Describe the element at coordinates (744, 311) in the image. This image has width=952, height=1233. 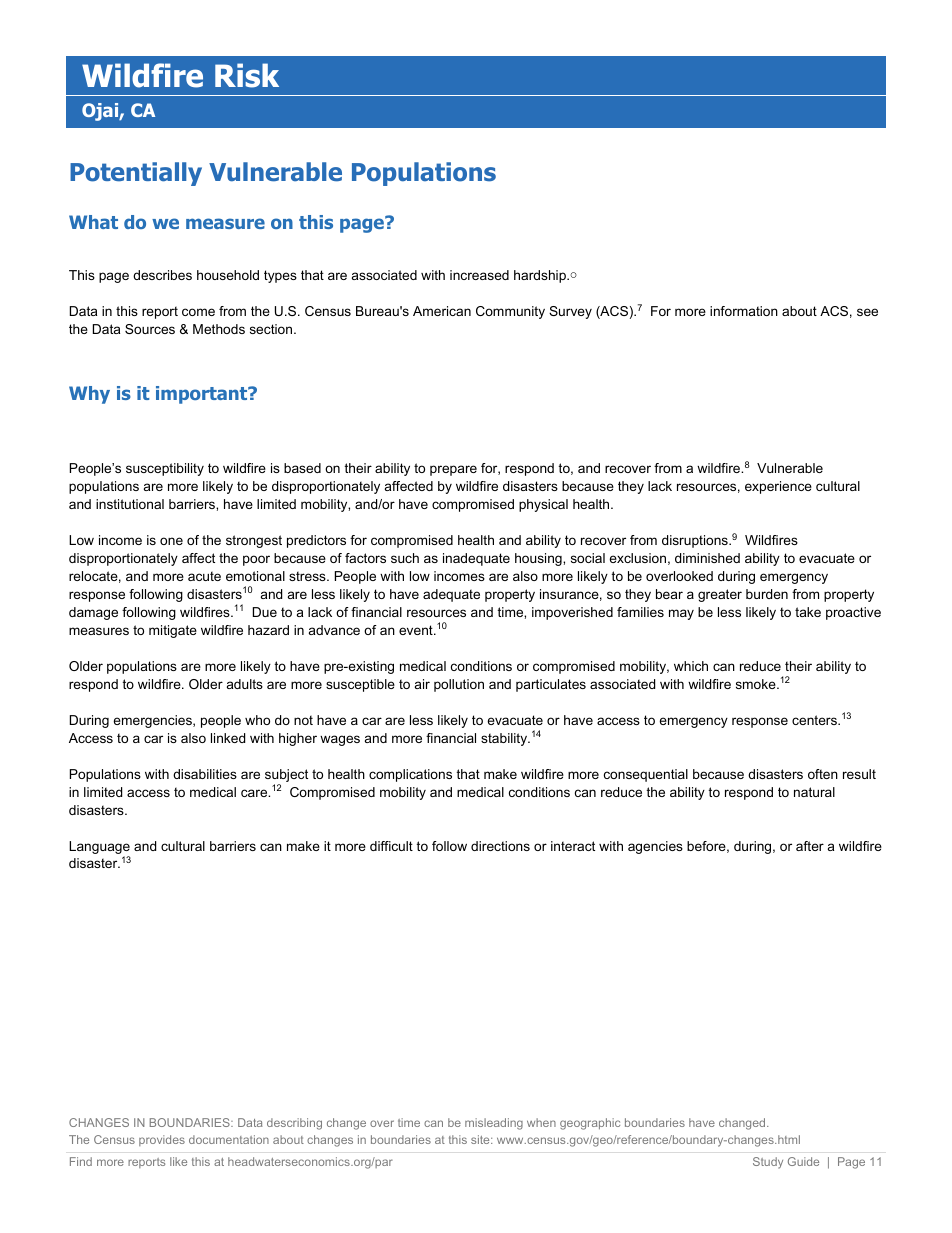
I see `information` at that location.
